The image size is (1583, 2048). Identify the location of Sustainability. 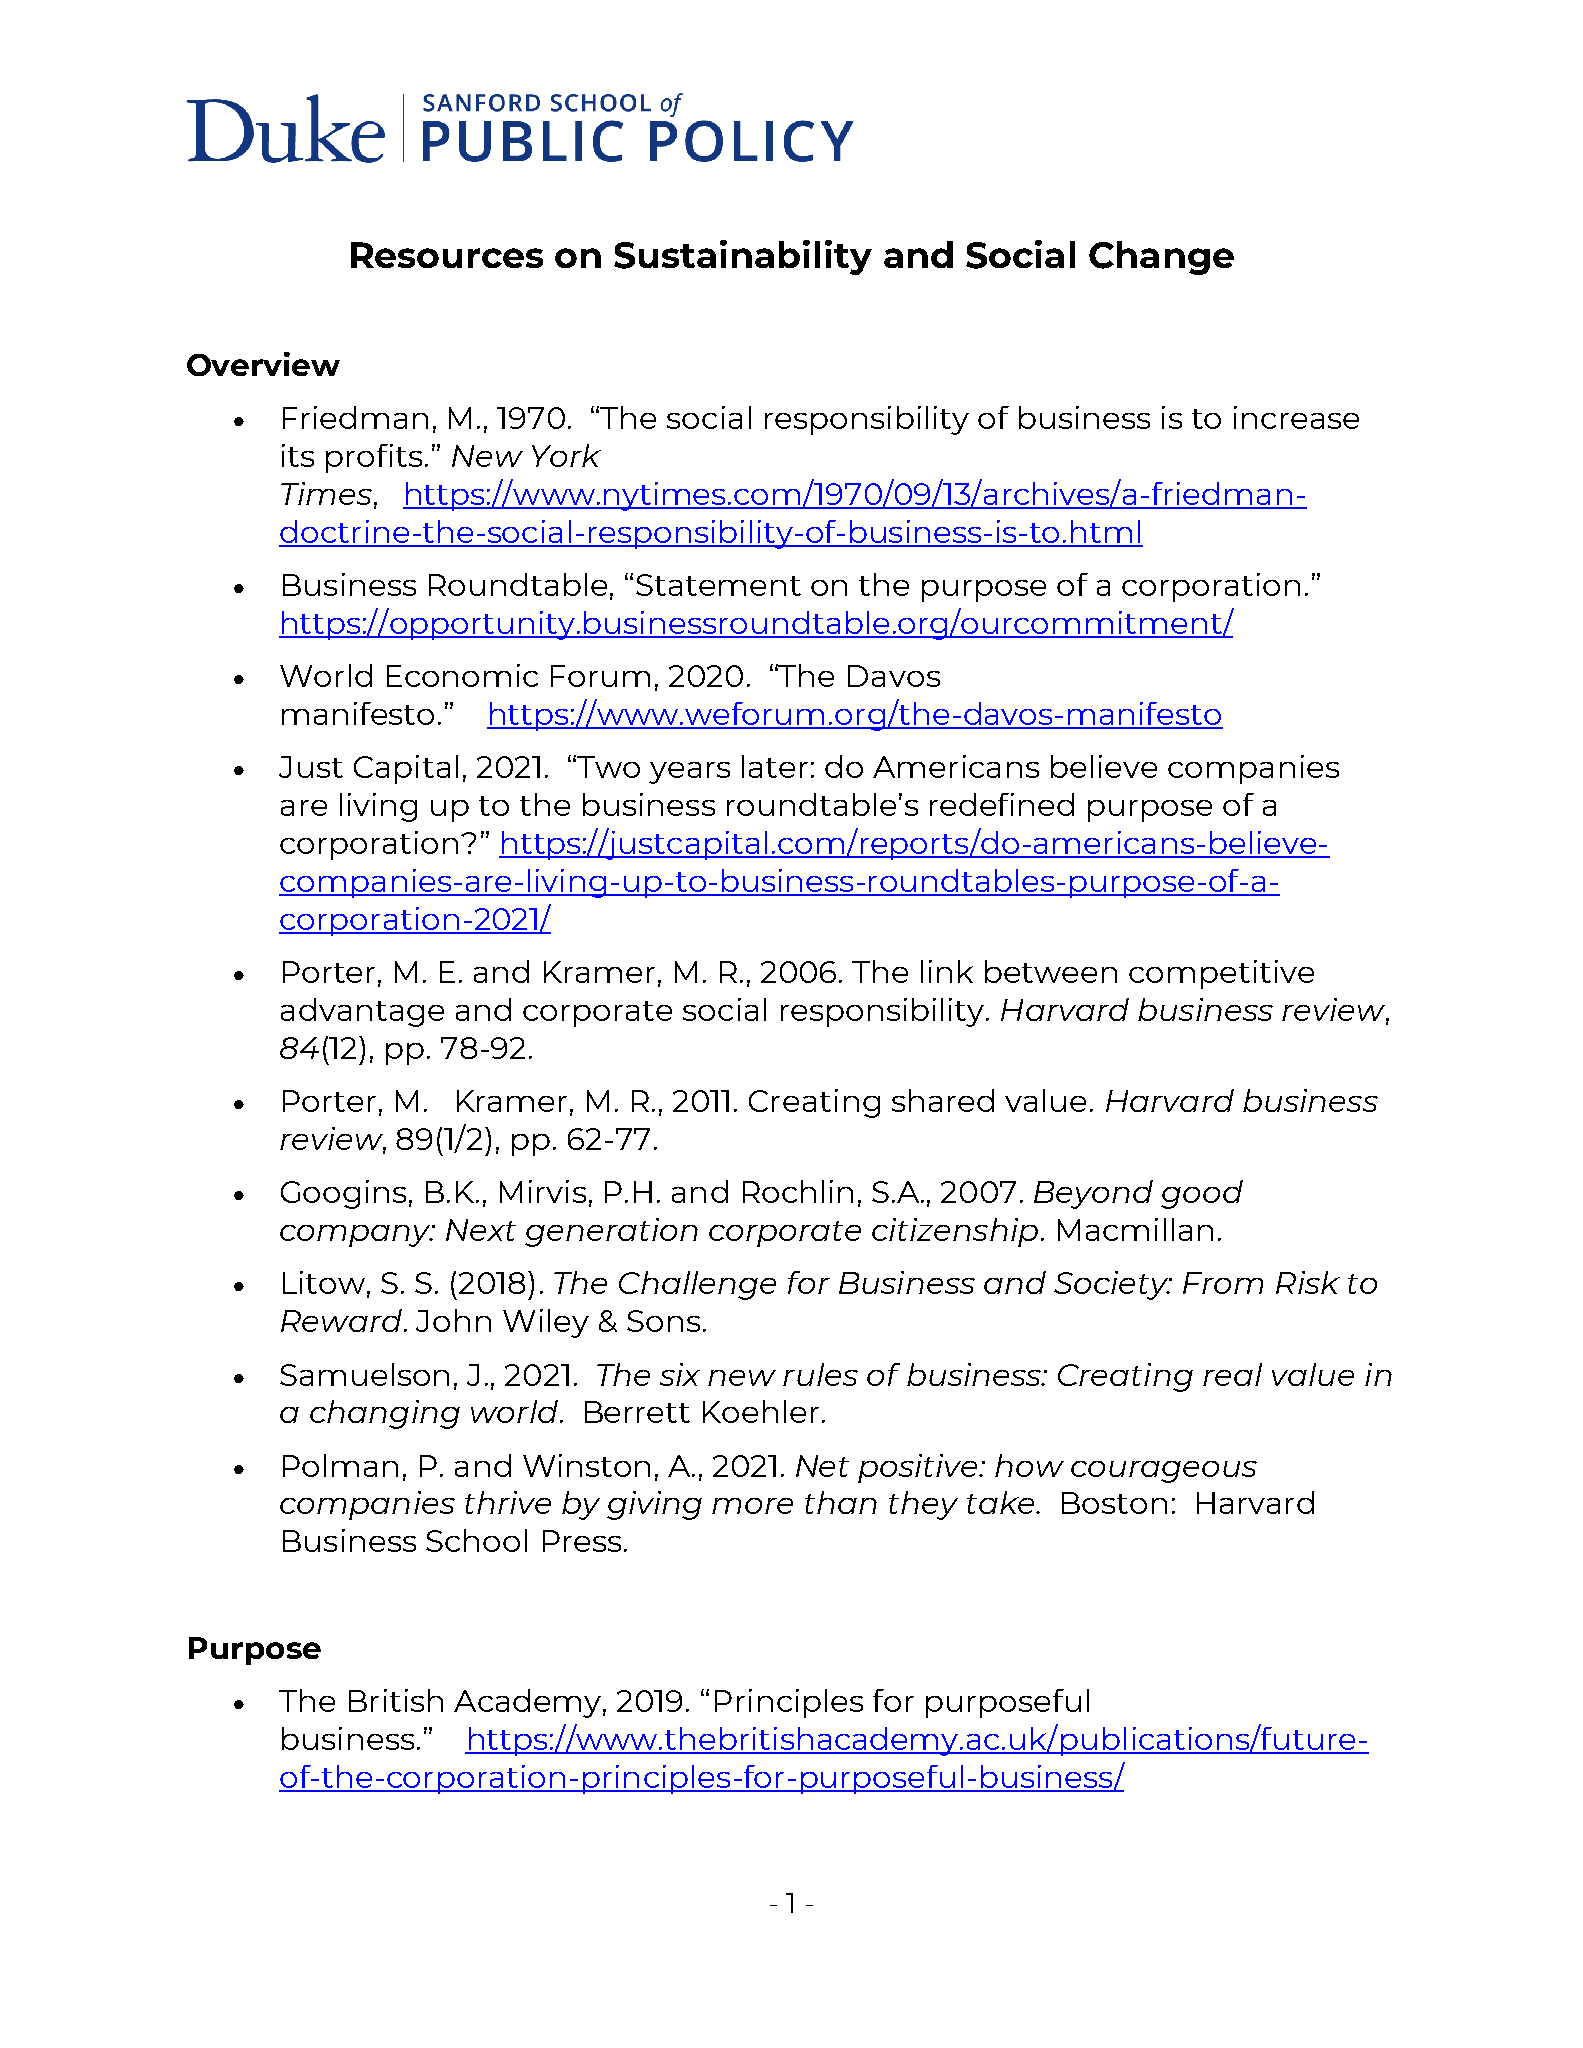
(743, 257).
